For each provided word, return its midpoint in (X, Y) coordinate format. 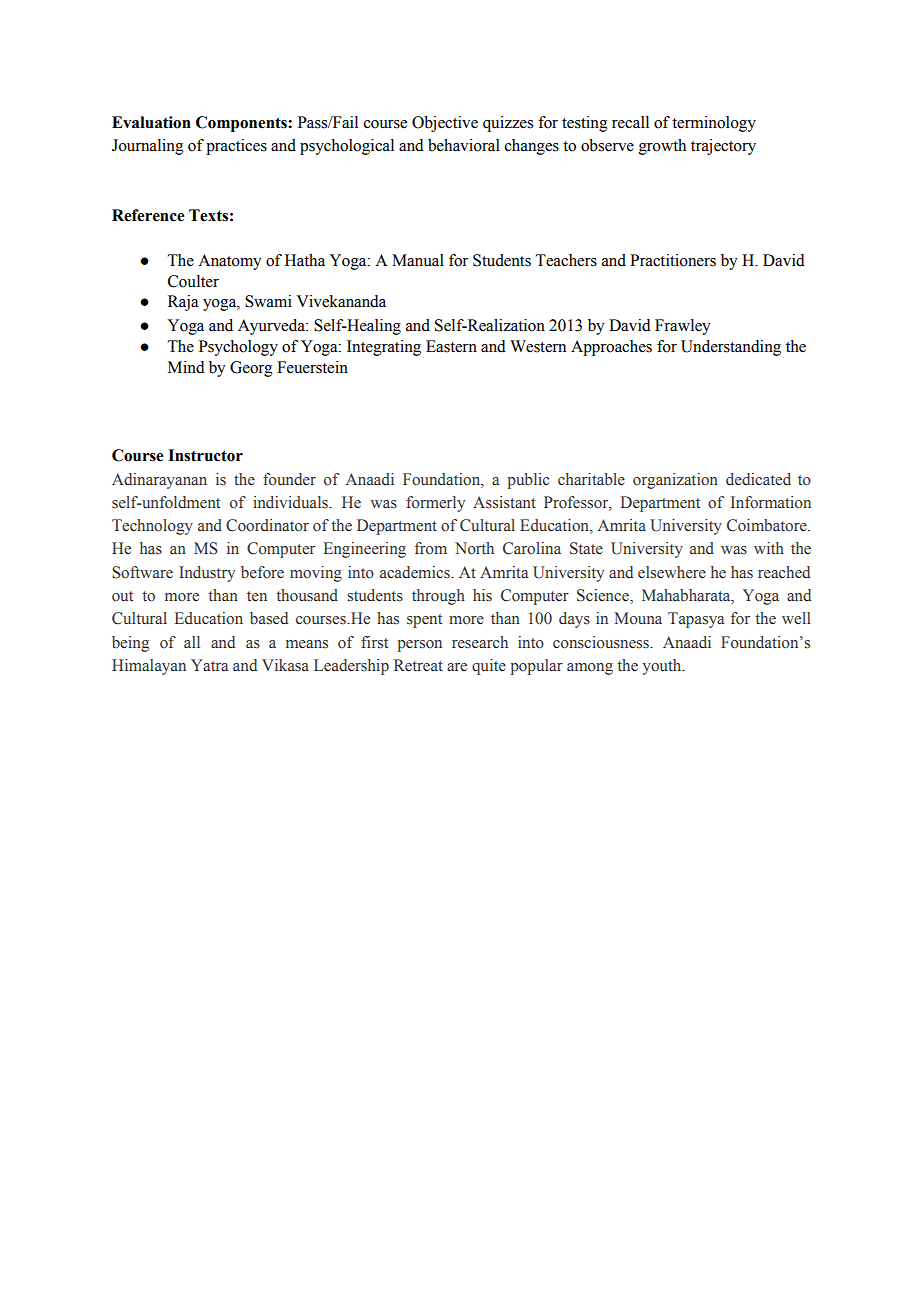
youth (663, 667)
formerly (435, 504)
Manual (418, 260)
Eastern (451, 346)
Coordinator (267, 525)
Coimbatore (768, 525)
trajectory (723, 147)
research (480, 642)
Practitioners (673, 260)
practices (236, 147)
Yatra (210, 665)
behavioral (464, 145)
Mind (186, 367)
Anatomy (230, 262)
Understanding (731, 348)
